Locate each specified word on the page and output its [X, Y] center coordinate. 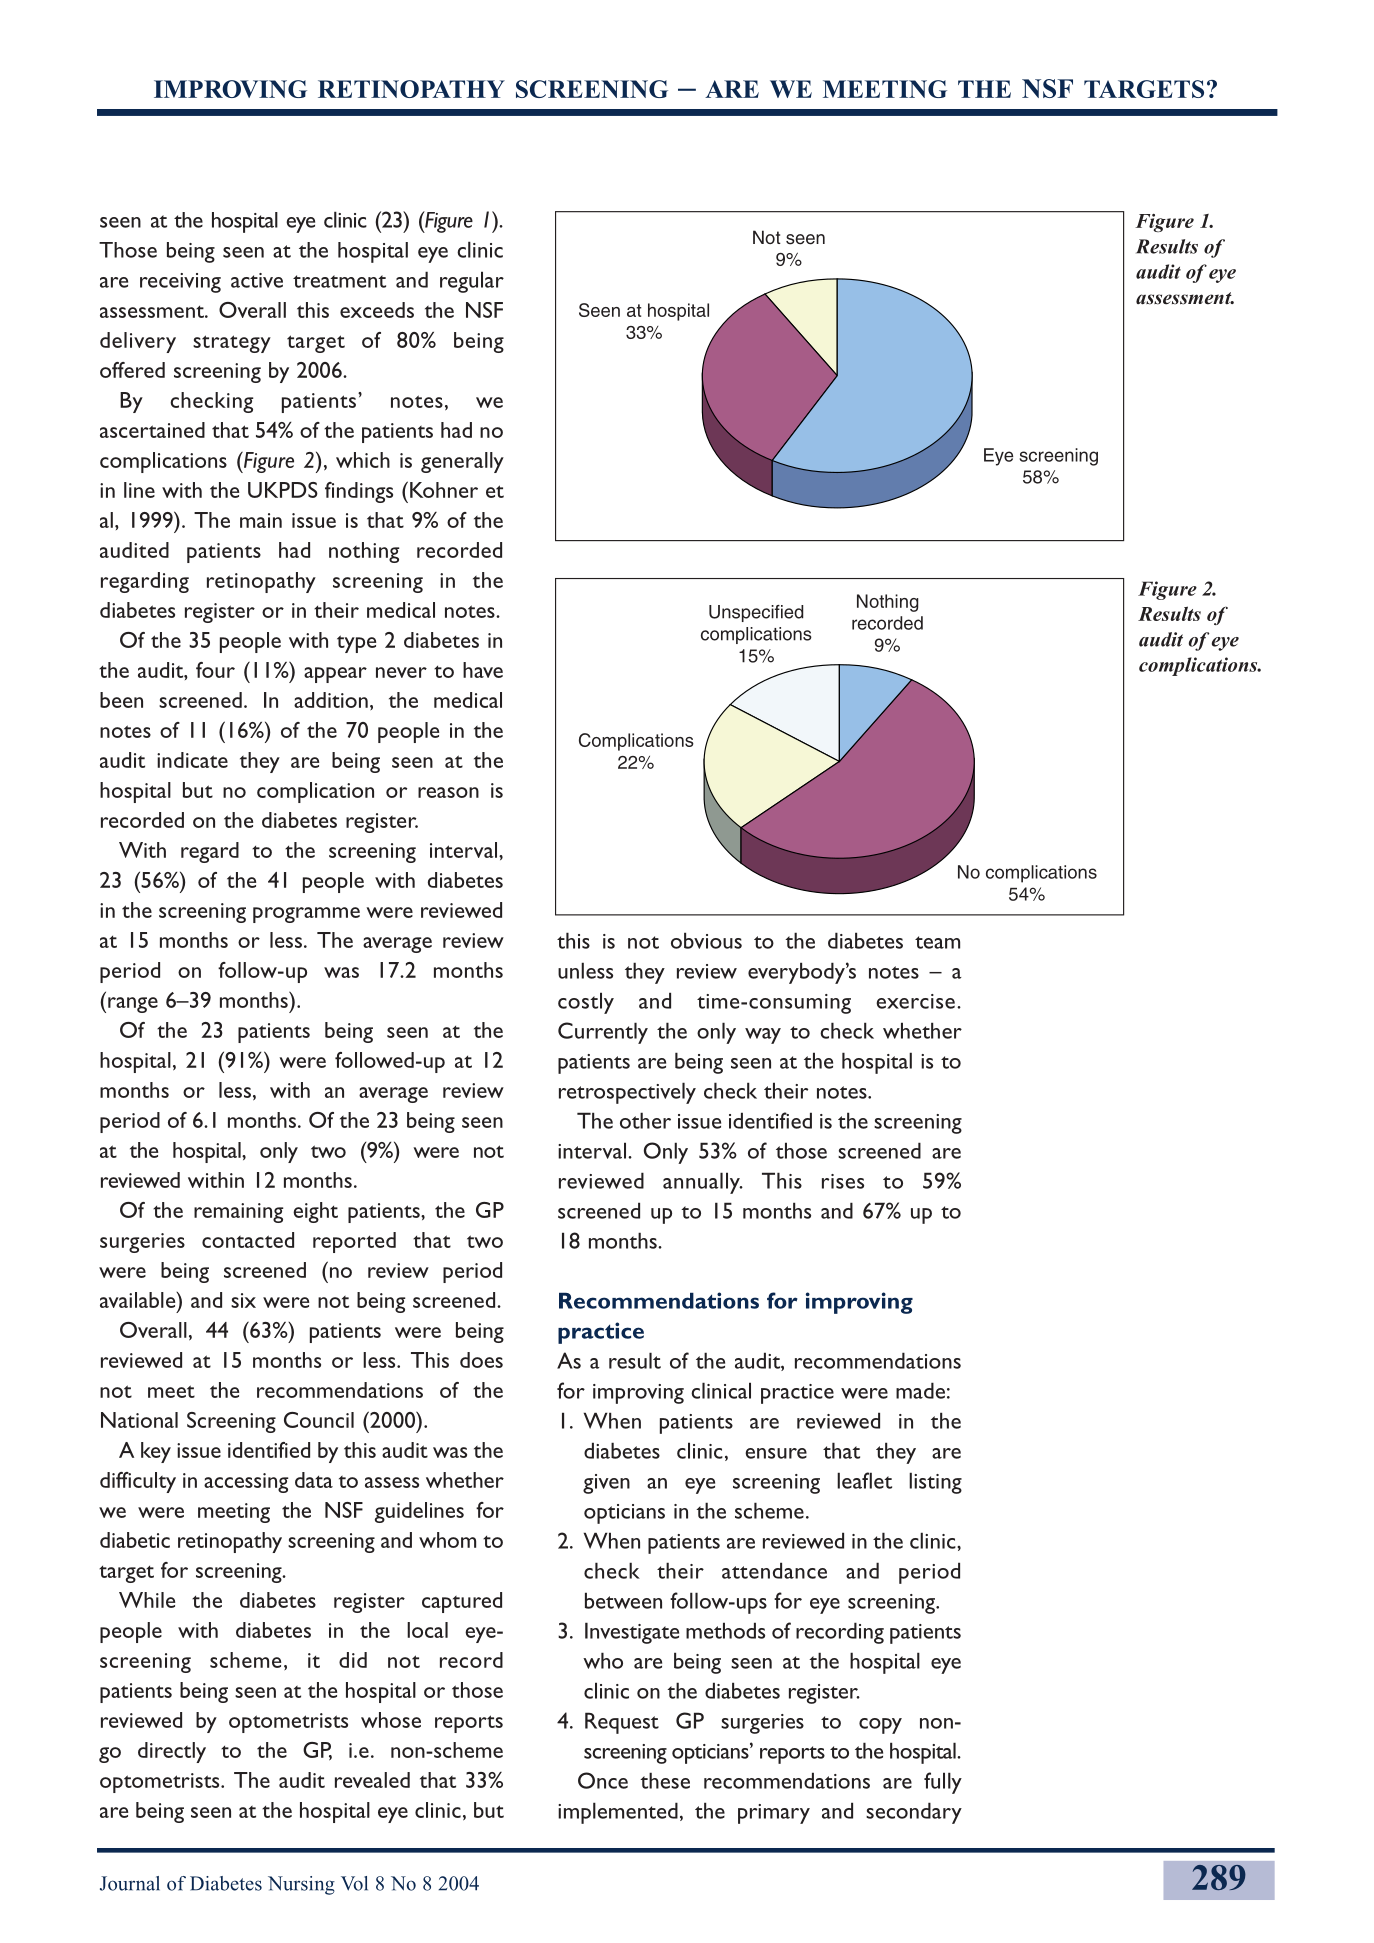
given [606, 1484]
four [215, 670]
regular [472, 282]
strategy [232, 344]
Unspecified [756, 613]
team [937, 942]
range [133, 1005]
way [763, 1036]
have [483, 670]
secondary [914, 1813]
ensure [776, 1453]
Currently [603, 1033]
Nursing [301, 1885]
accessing [246, 1483]
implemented [618, 1813]
